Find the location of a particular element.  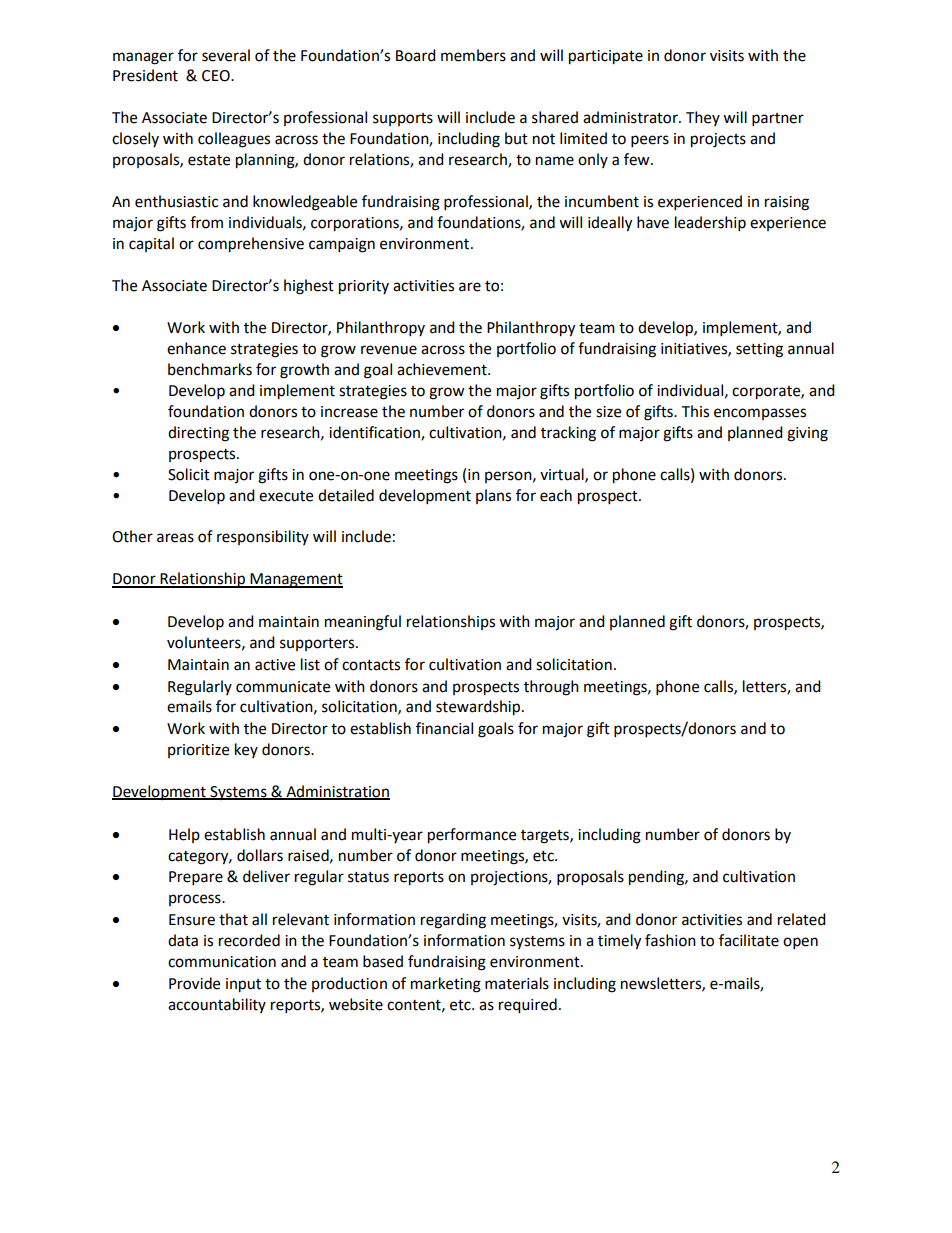

areas is located at coordinates (175, 538).
